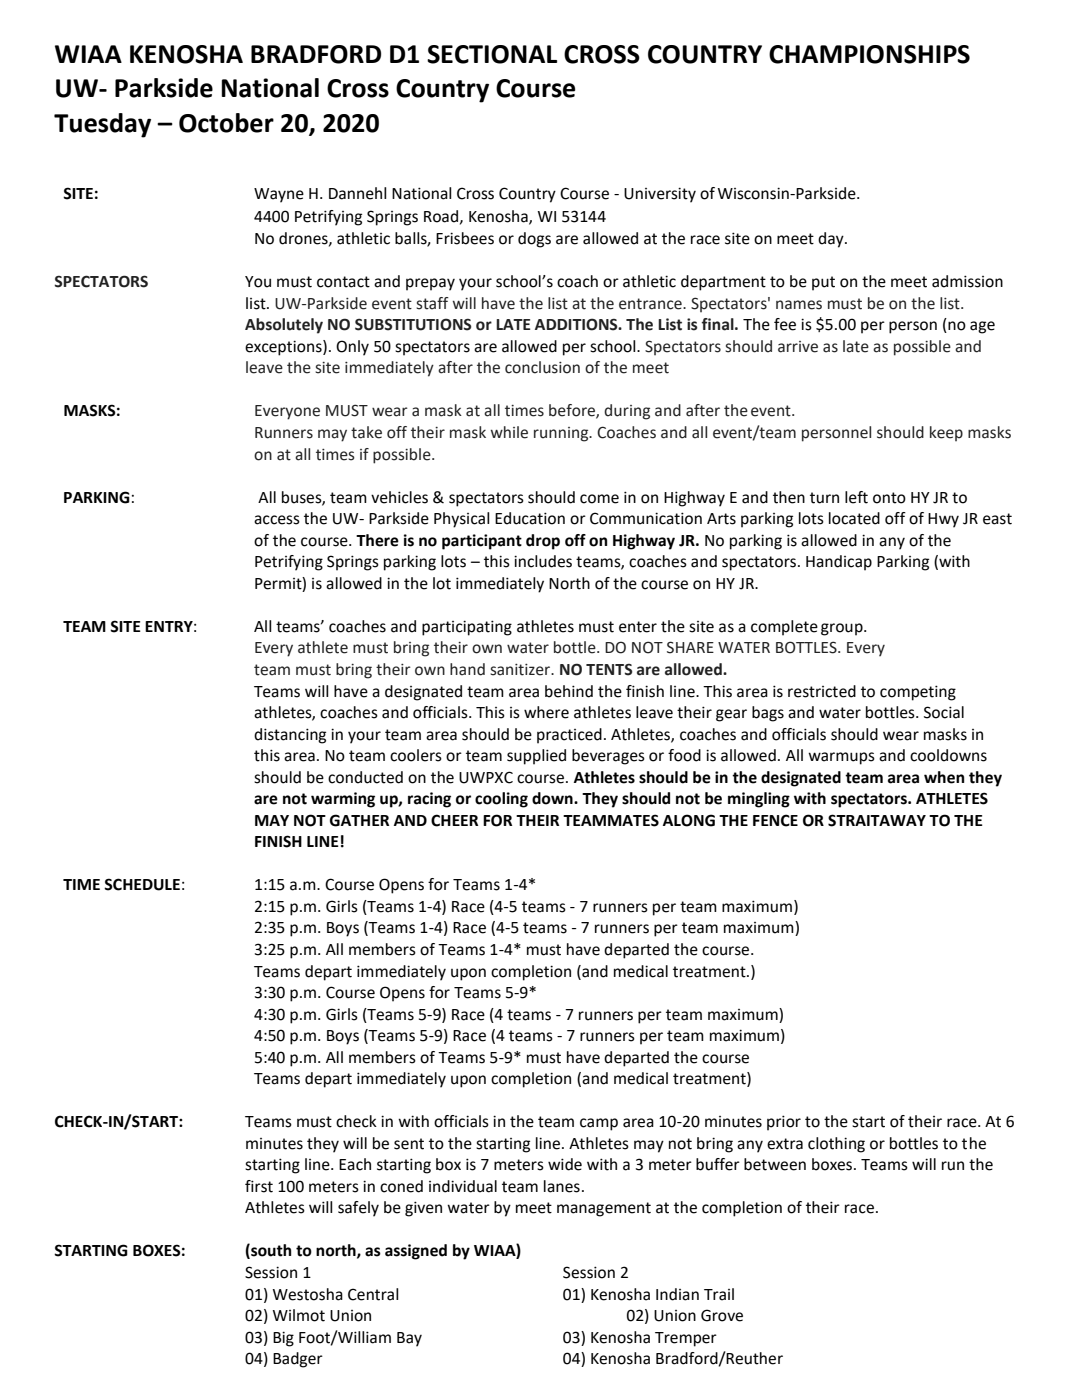 The width and height of the page is (1080, 1397). Describe the element at coordinates (918, 693) in the page. I see `competing` at that location.
